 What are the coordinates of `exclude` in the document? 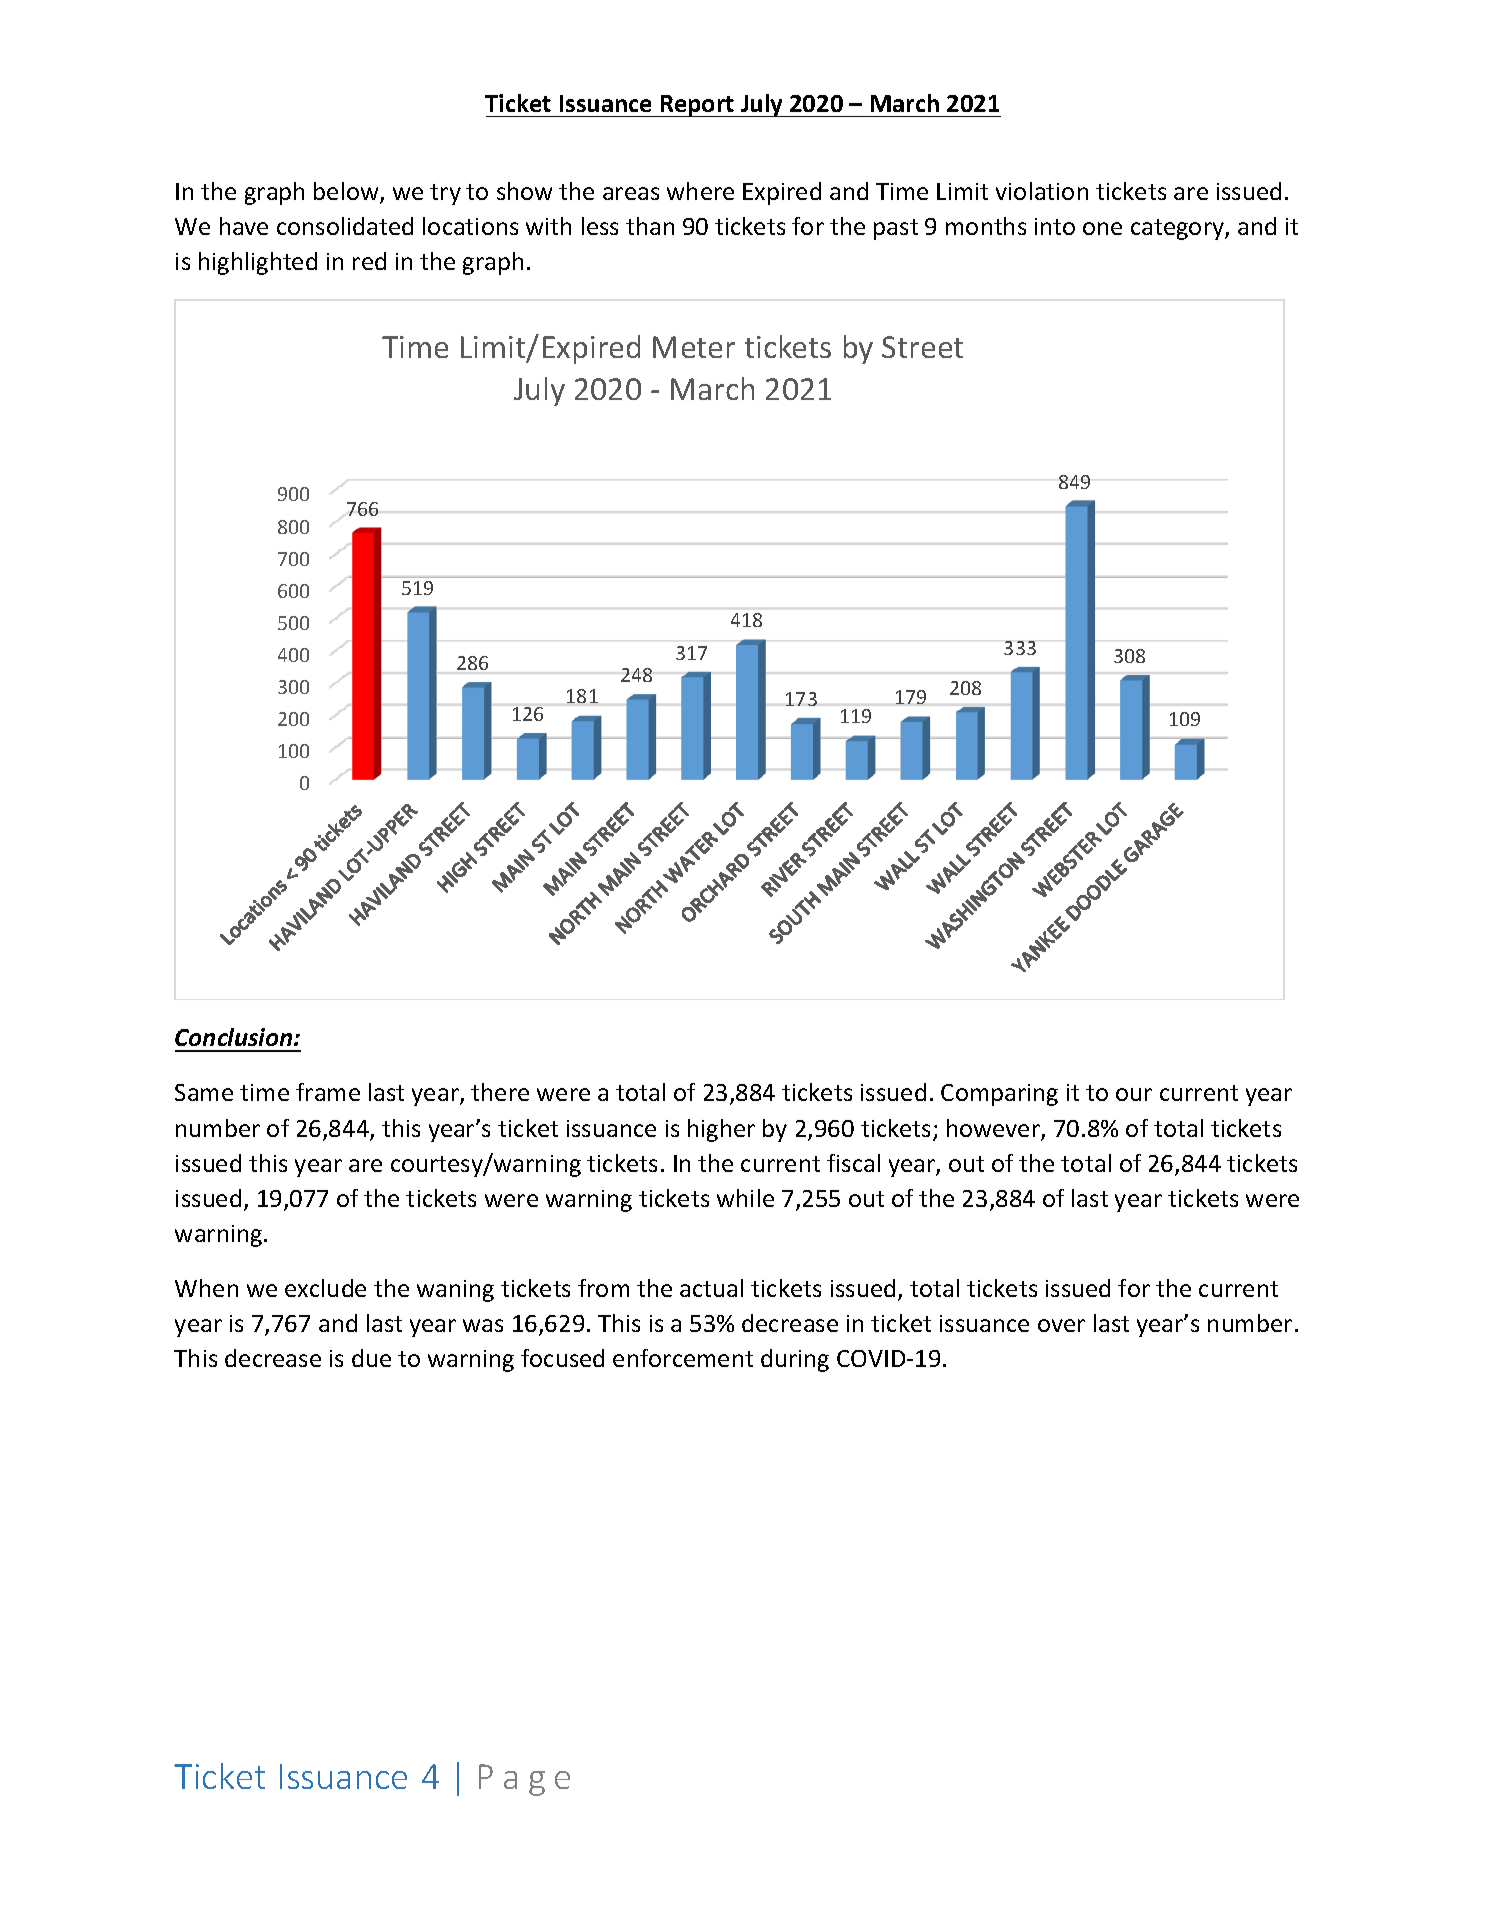 It's located at (325, 1288).
